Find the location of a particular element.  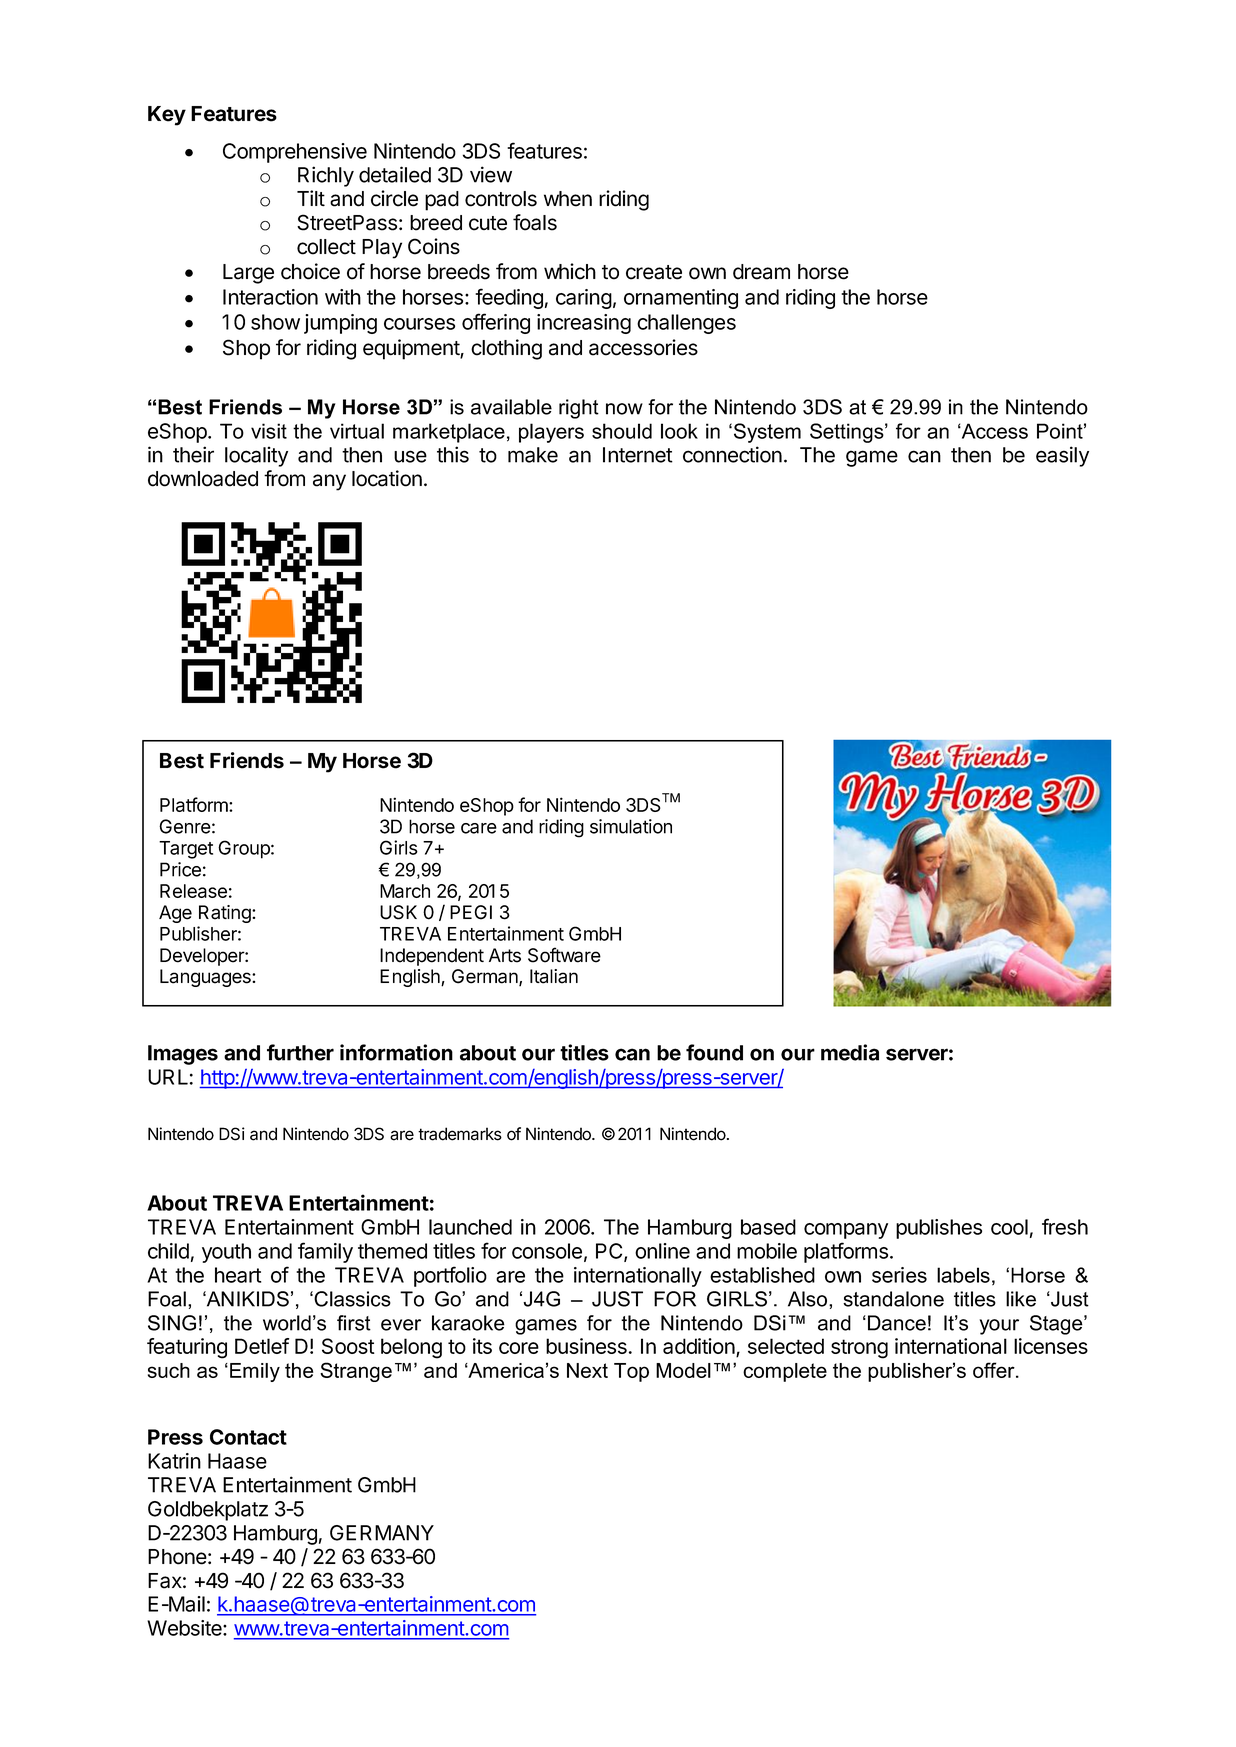

simulation is located at coordinates (631, 826).
